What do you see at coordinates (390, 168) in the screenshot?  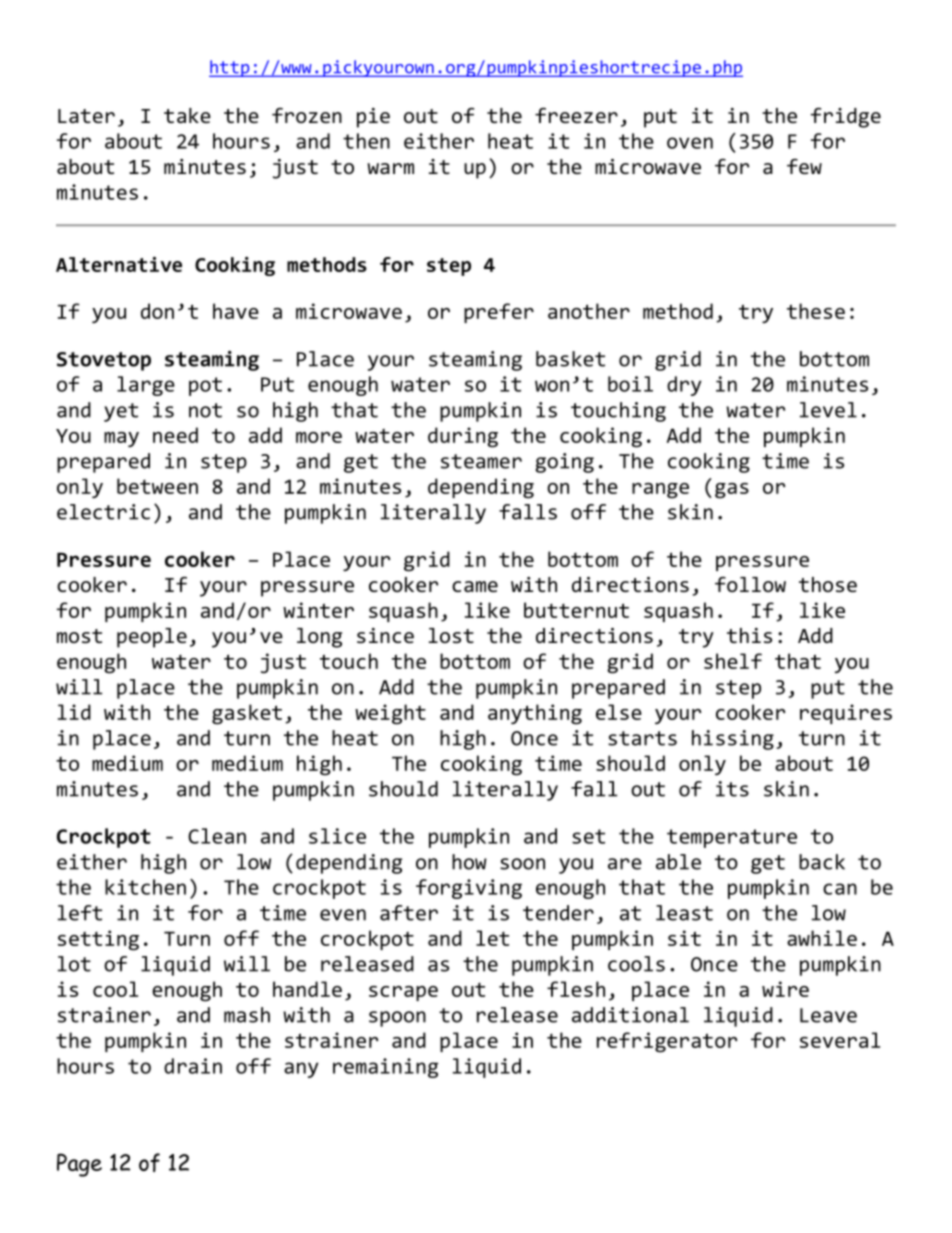 I see `warm` at bounding box center [390, 168].
